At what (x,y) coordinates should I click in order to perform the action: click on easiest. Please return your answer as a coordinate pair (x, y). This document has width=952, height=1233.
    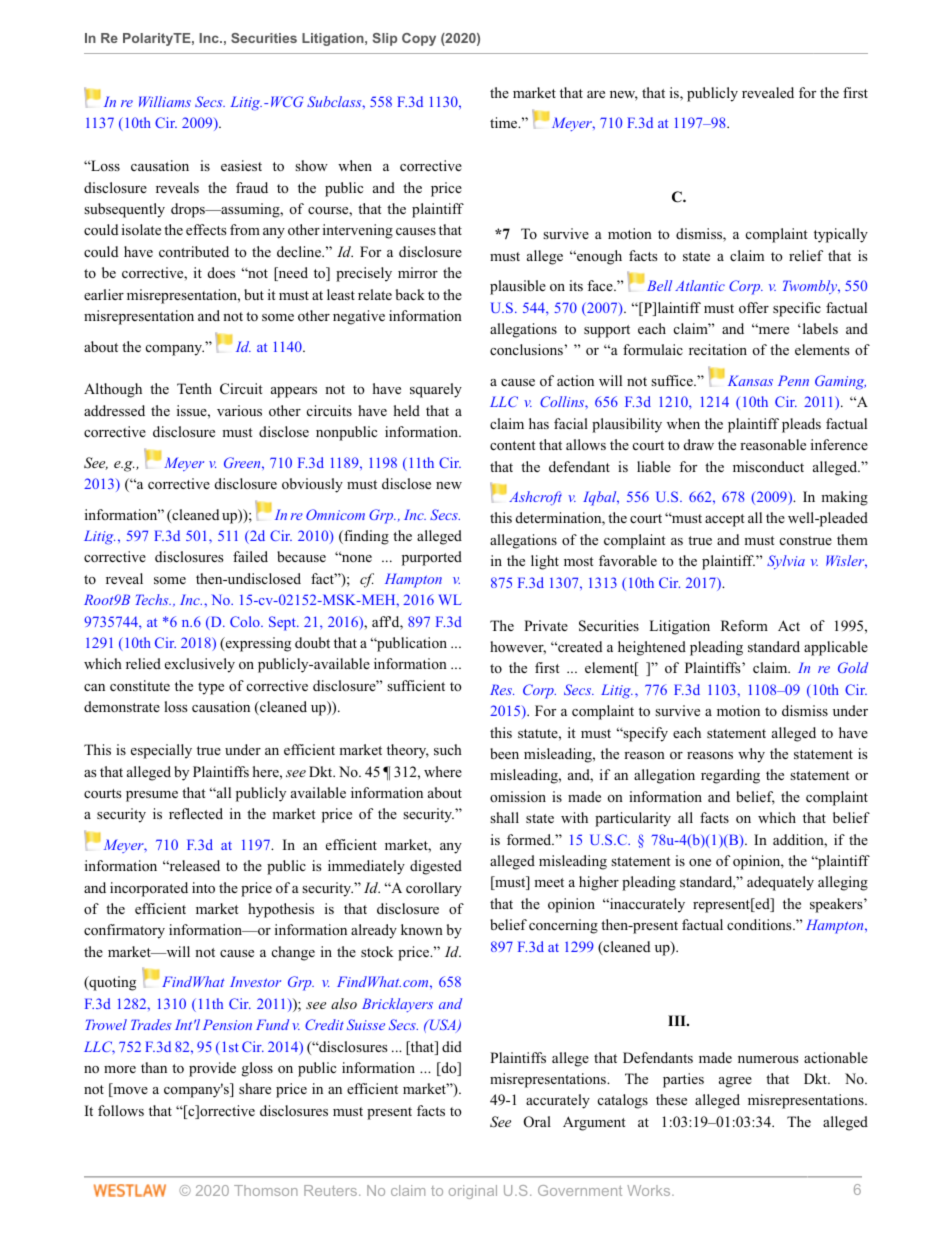
    Looking at the image, I should click on (241, 165).
